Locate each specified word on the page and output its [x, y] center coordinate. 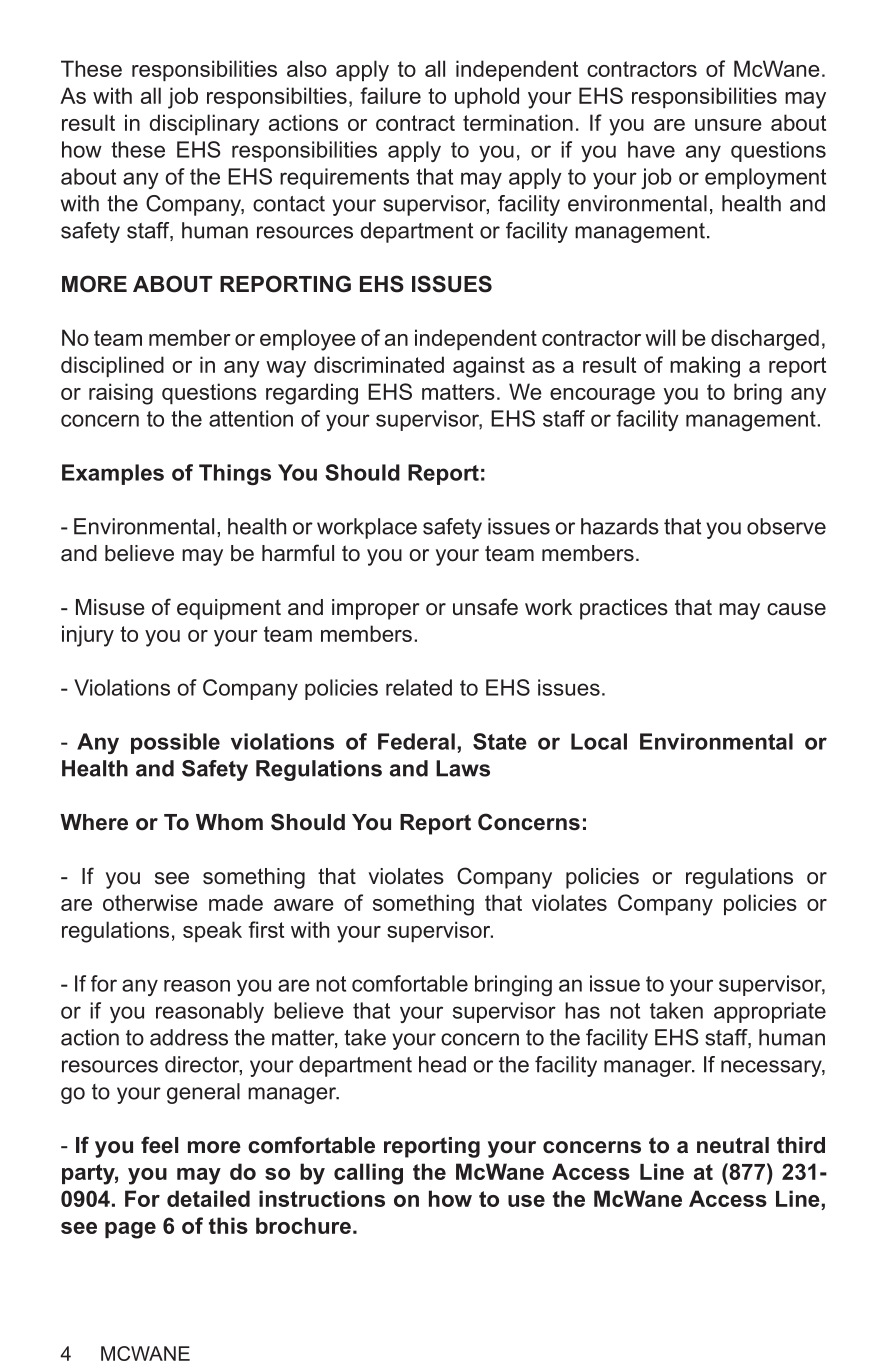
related [419, 687]
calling [368, 1174]
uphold [487, 97]
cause [796, 609]
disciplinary [205, 125]
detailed [208, 1198]
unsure [728, 125]
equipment [229, 609]
